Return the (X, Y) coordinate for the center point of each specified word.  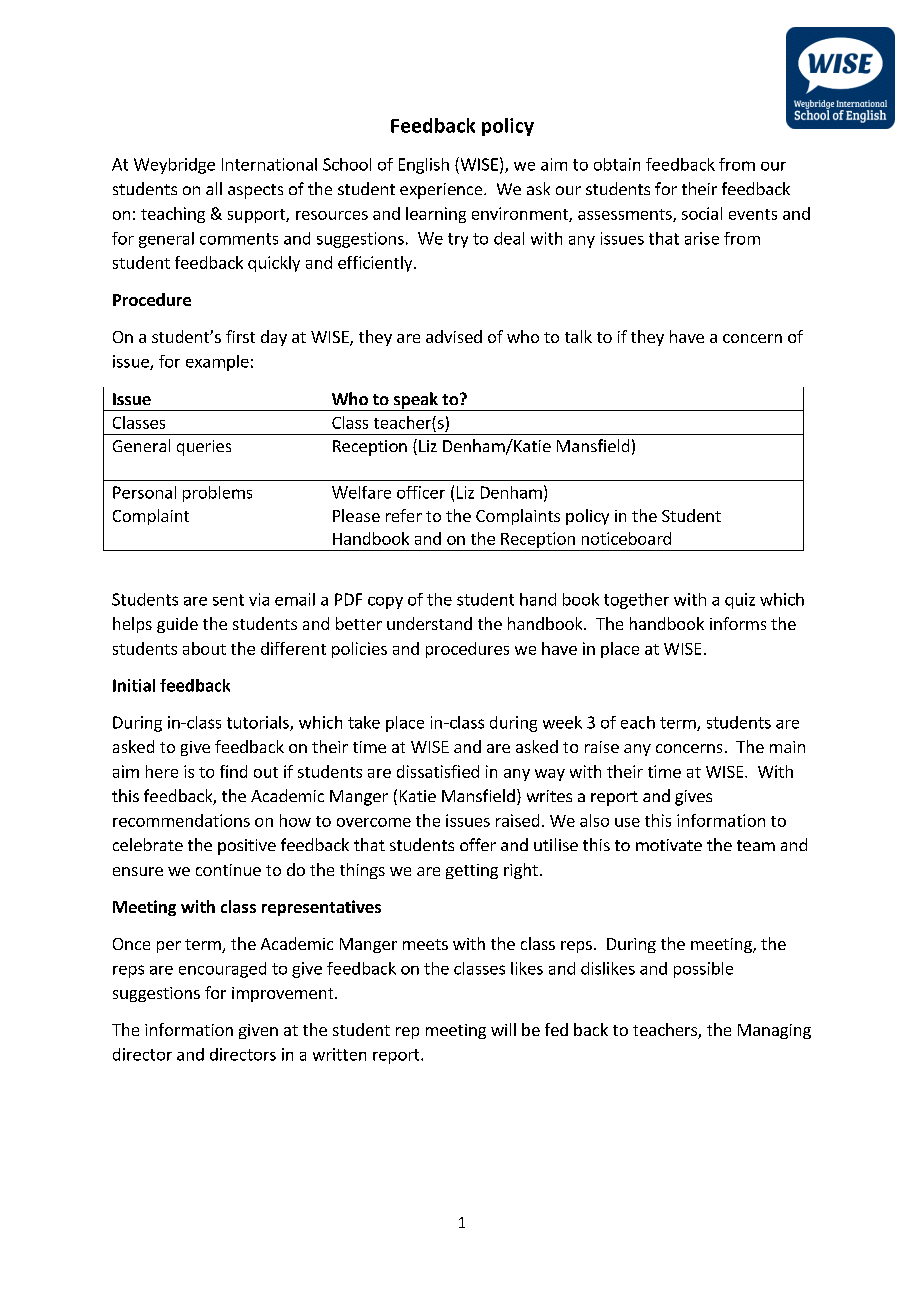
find (233, 771)
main (787, 747)
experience (442, 191)
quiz (740, 601)
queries (204, 448)
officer (421, 492)
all (214, 188)
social (702, 213)
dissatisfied (438, 771)
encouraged (222, 970)
